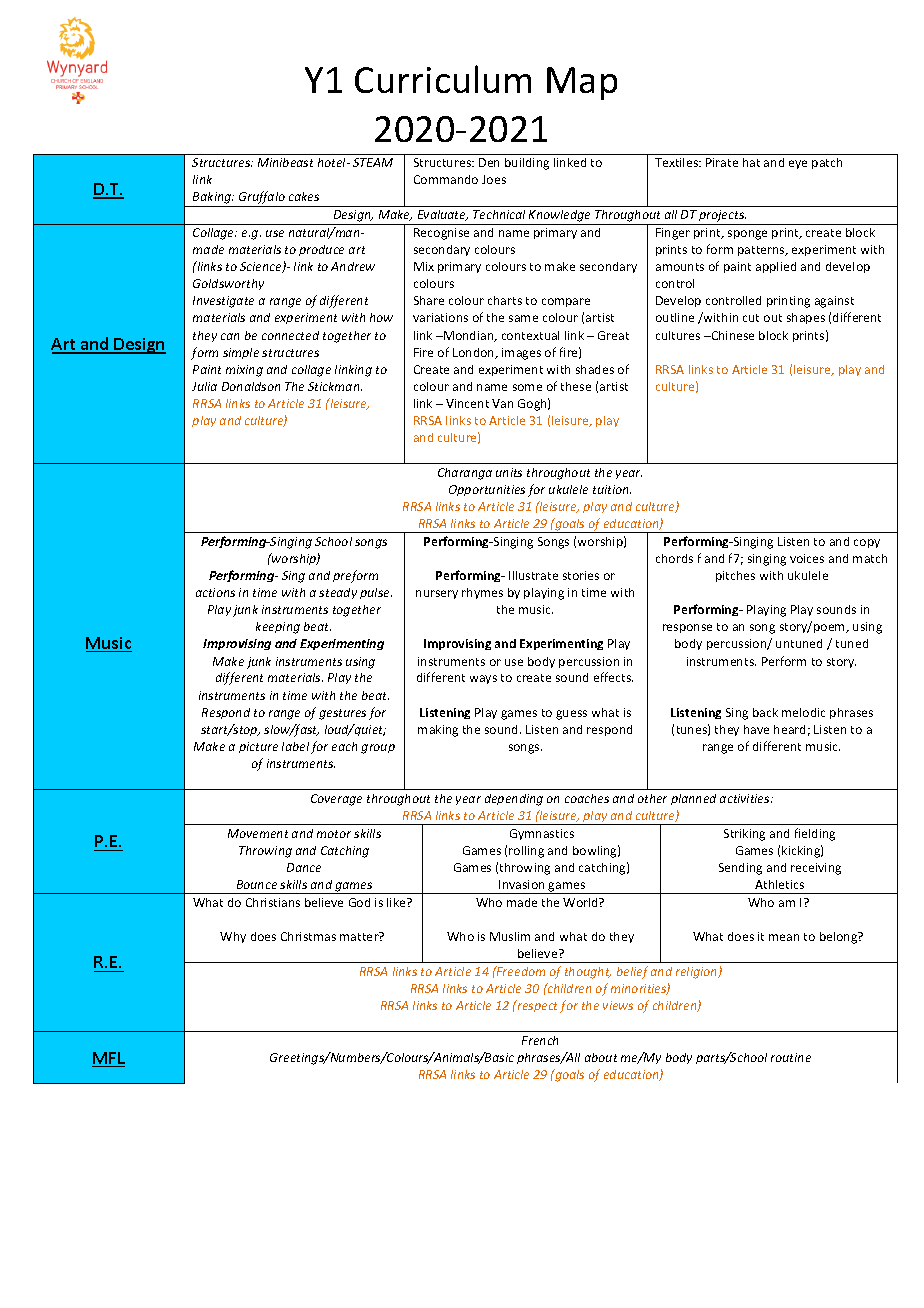 The width and height of the screenshot is (924, 1308). Describe the element at coordinates (566, 302) in the screenshot. I see `compare` at that location.
